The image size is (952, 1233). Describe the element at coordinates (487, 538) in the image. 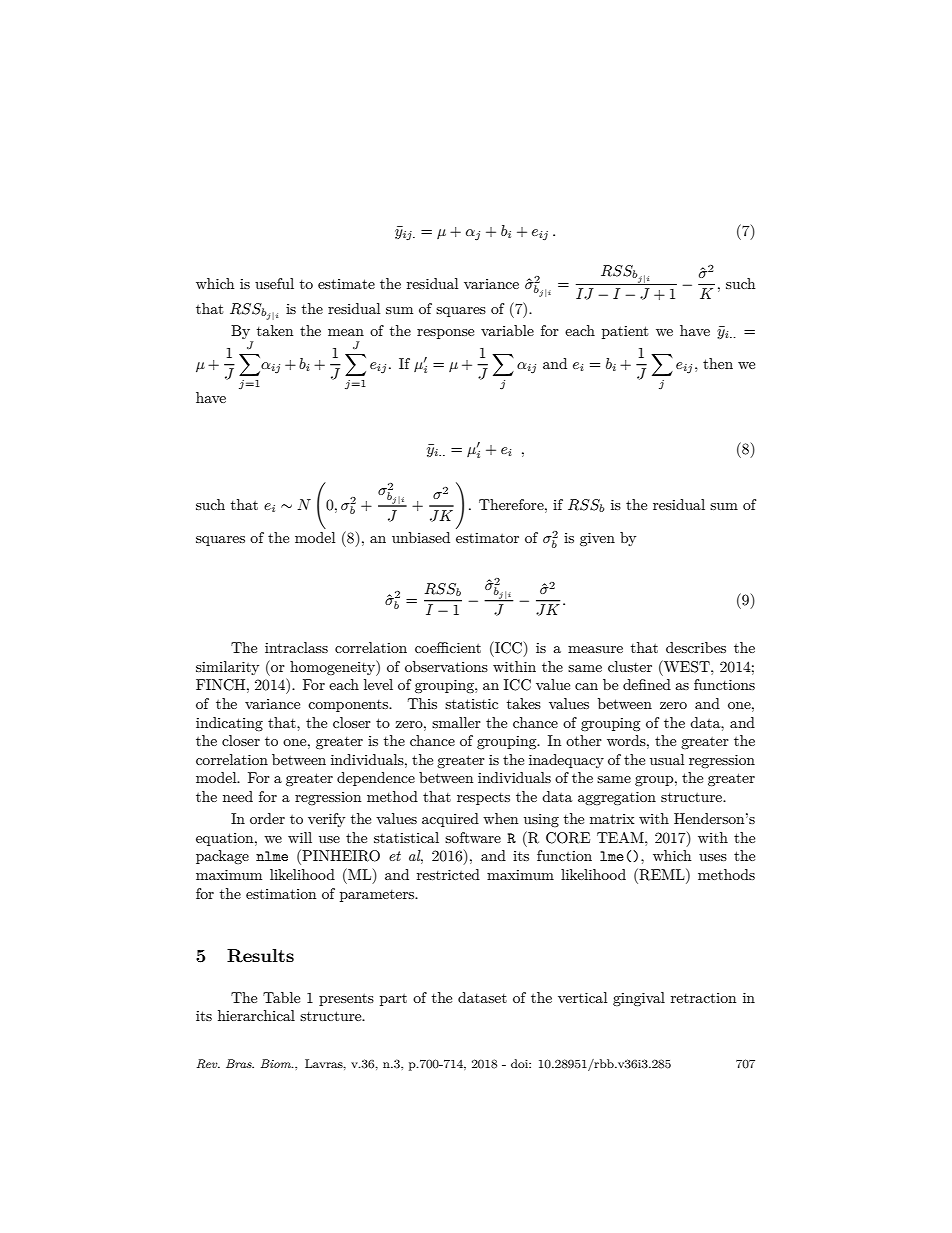

I see `estimator` at that location.
